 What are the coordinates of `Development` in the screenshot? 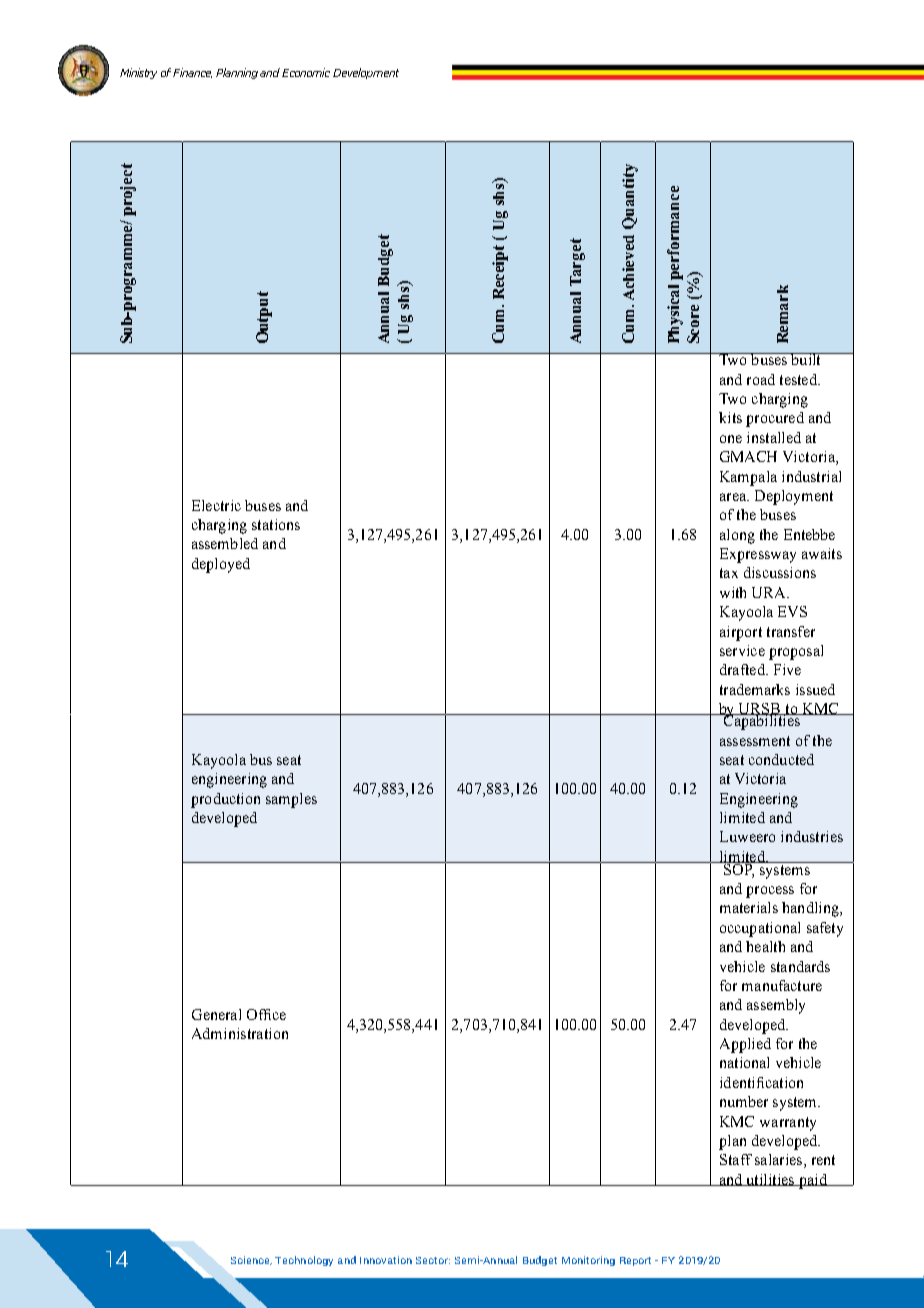 It's located at (366, 73).
